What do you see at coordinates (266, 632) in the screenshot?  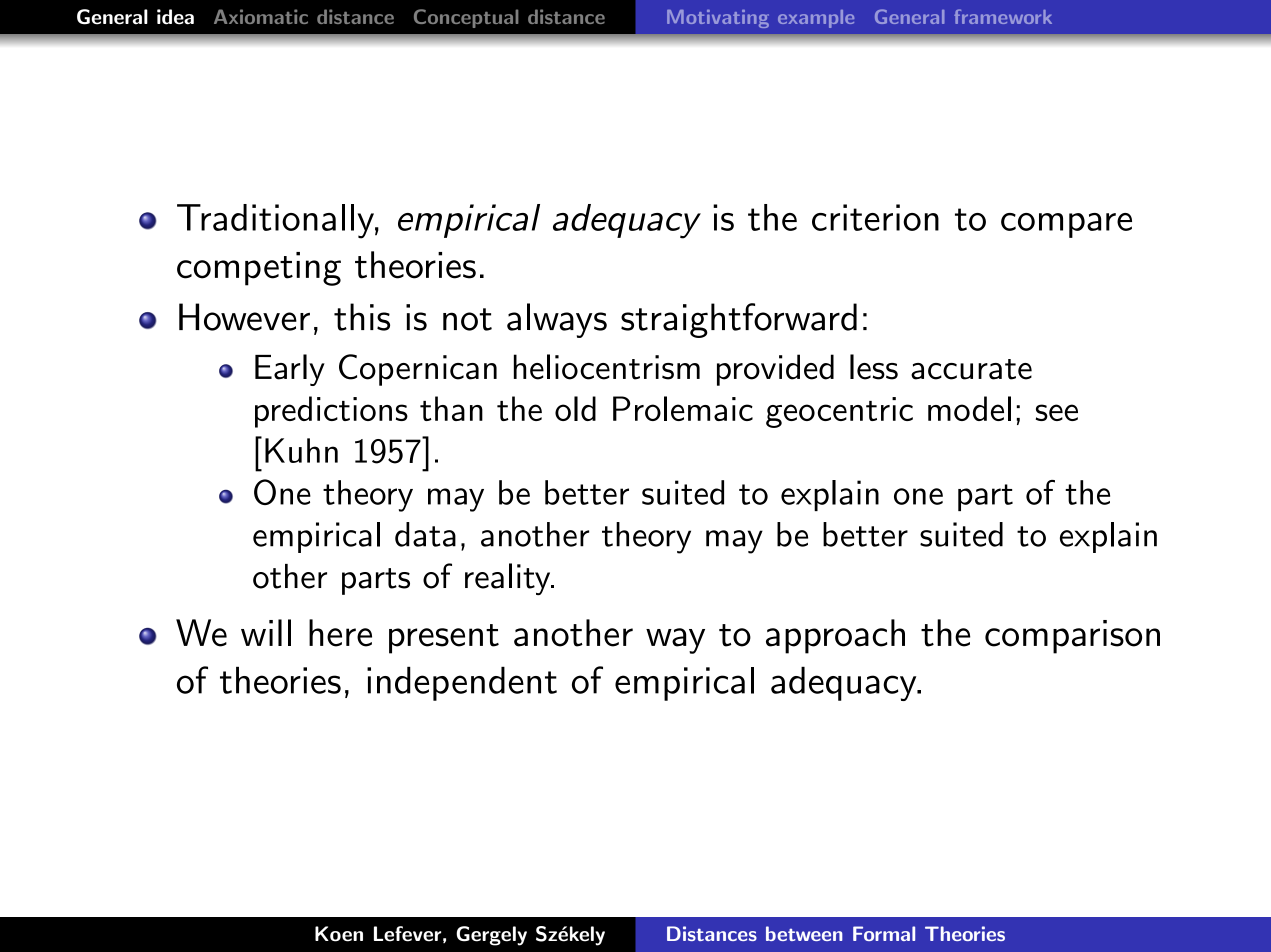 I see `will` at bounding box center [266, 632].
